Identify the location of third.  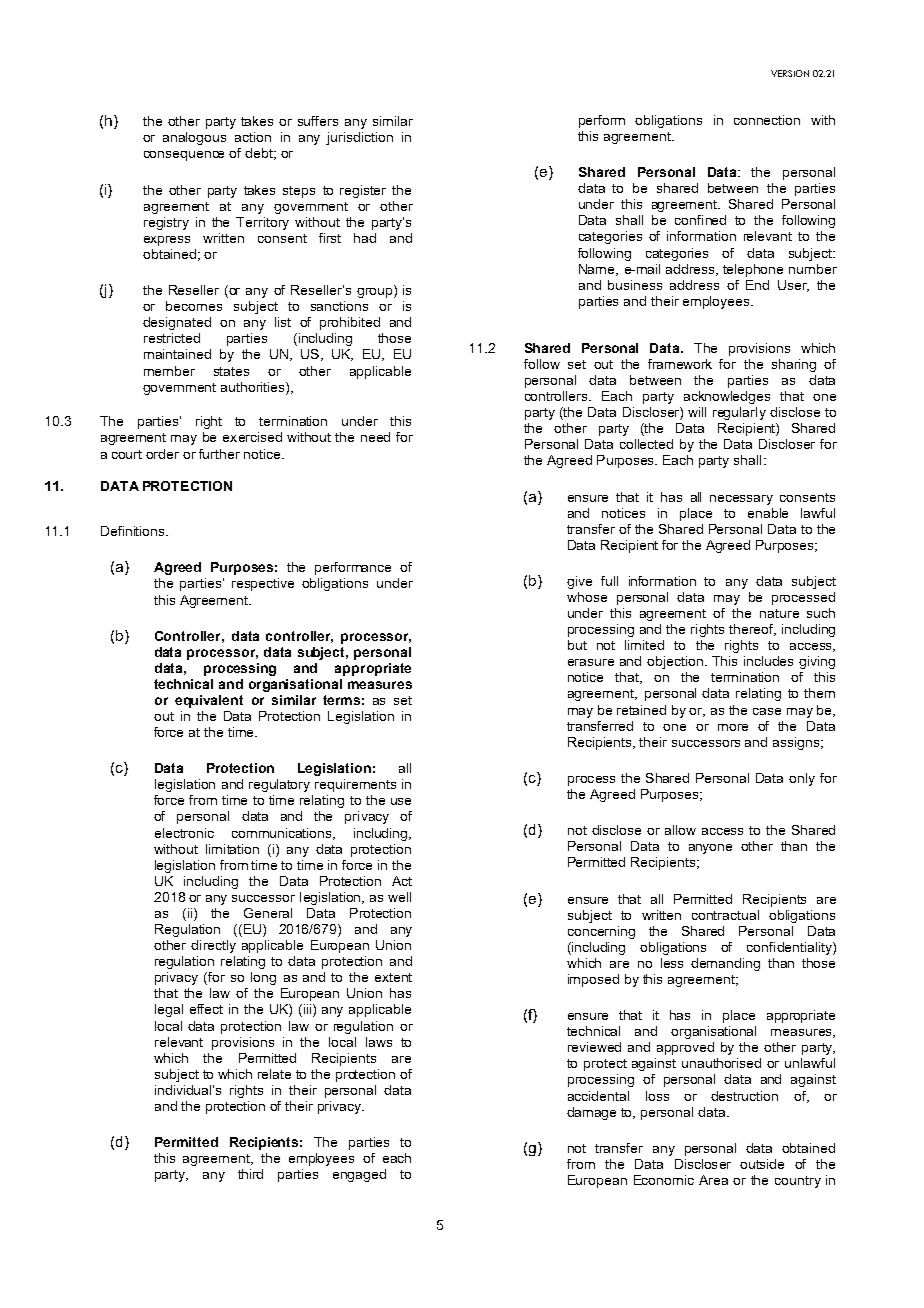
(250, 1174).
